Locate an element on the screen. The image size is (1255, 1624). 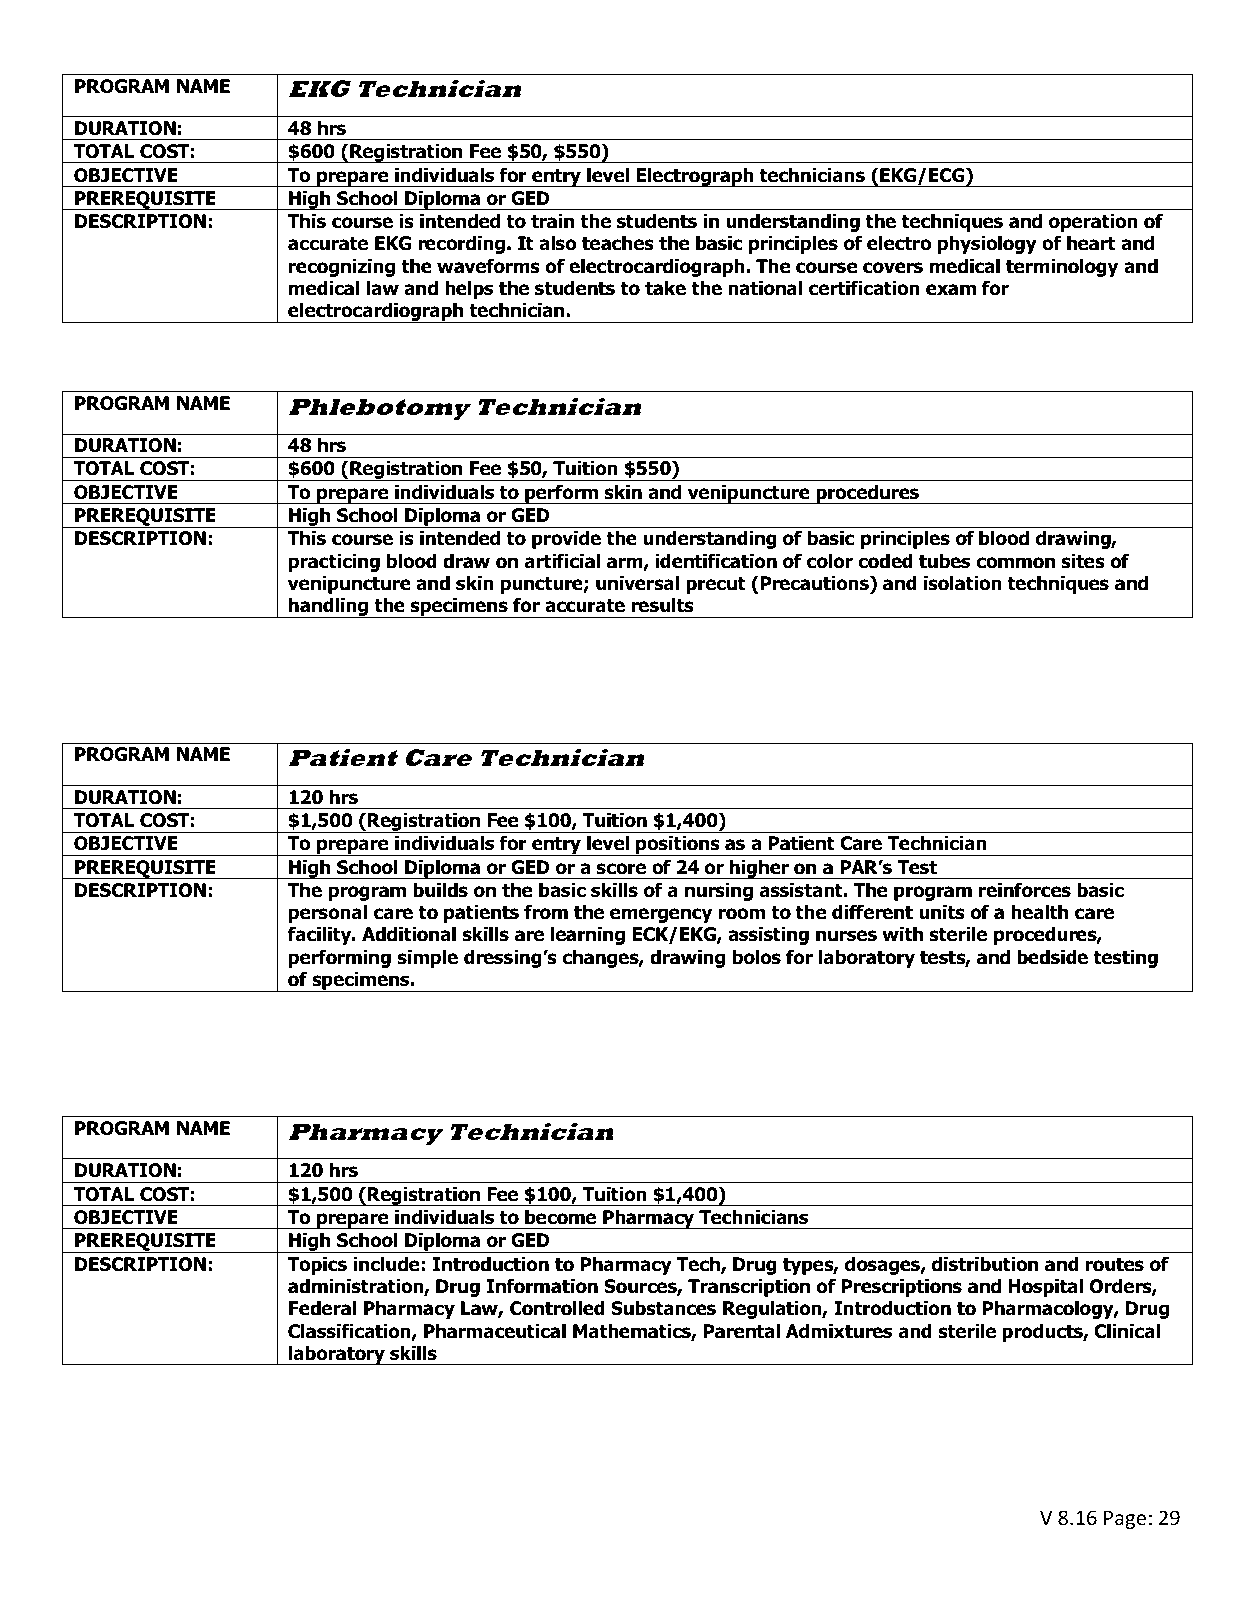
Parental is located at coordinates (742, 1331).
